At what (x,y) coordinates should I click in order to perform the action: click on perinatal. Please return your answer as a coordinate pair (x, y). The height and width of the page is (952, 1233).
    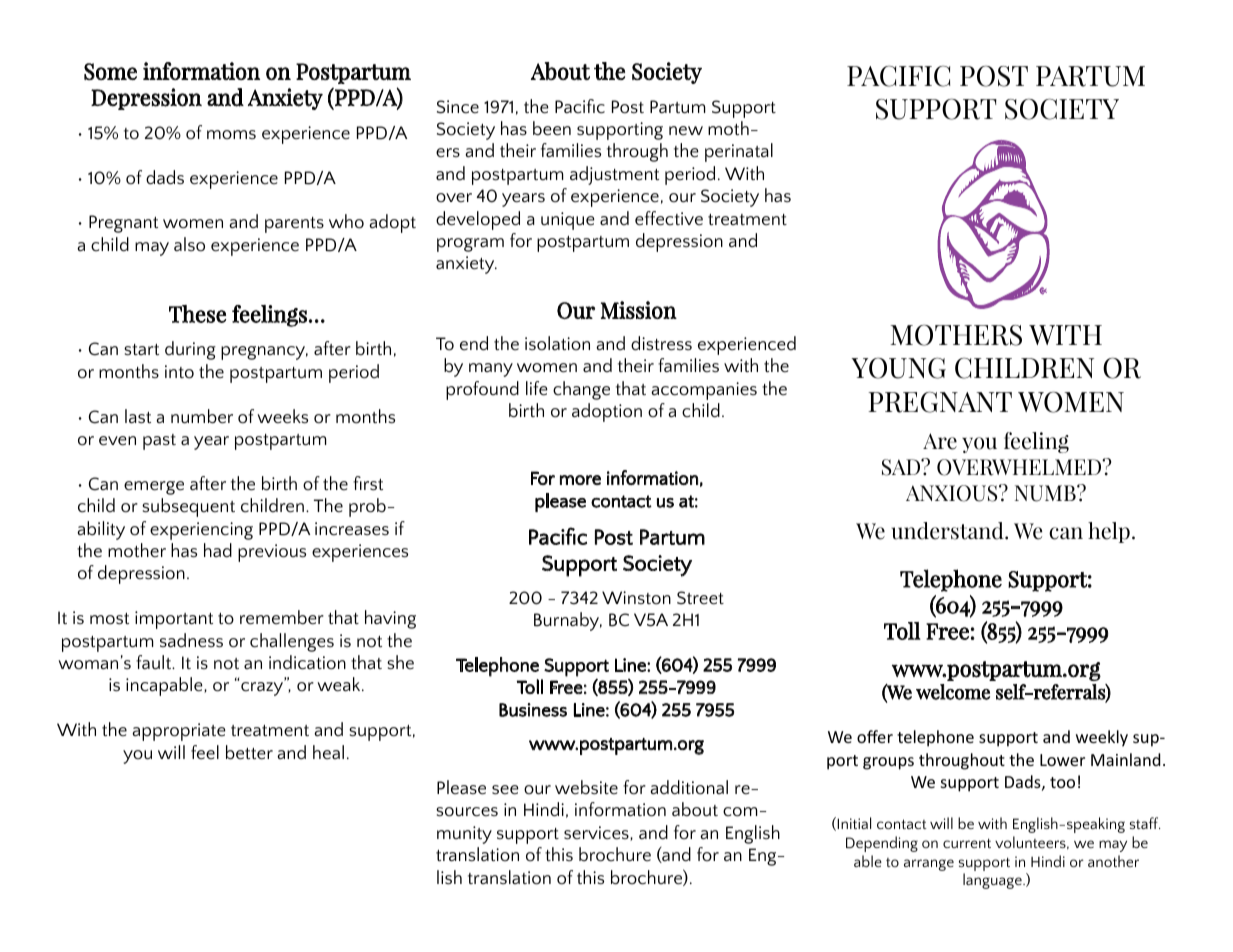
    Looking at the image, I should click on (739, 152).
